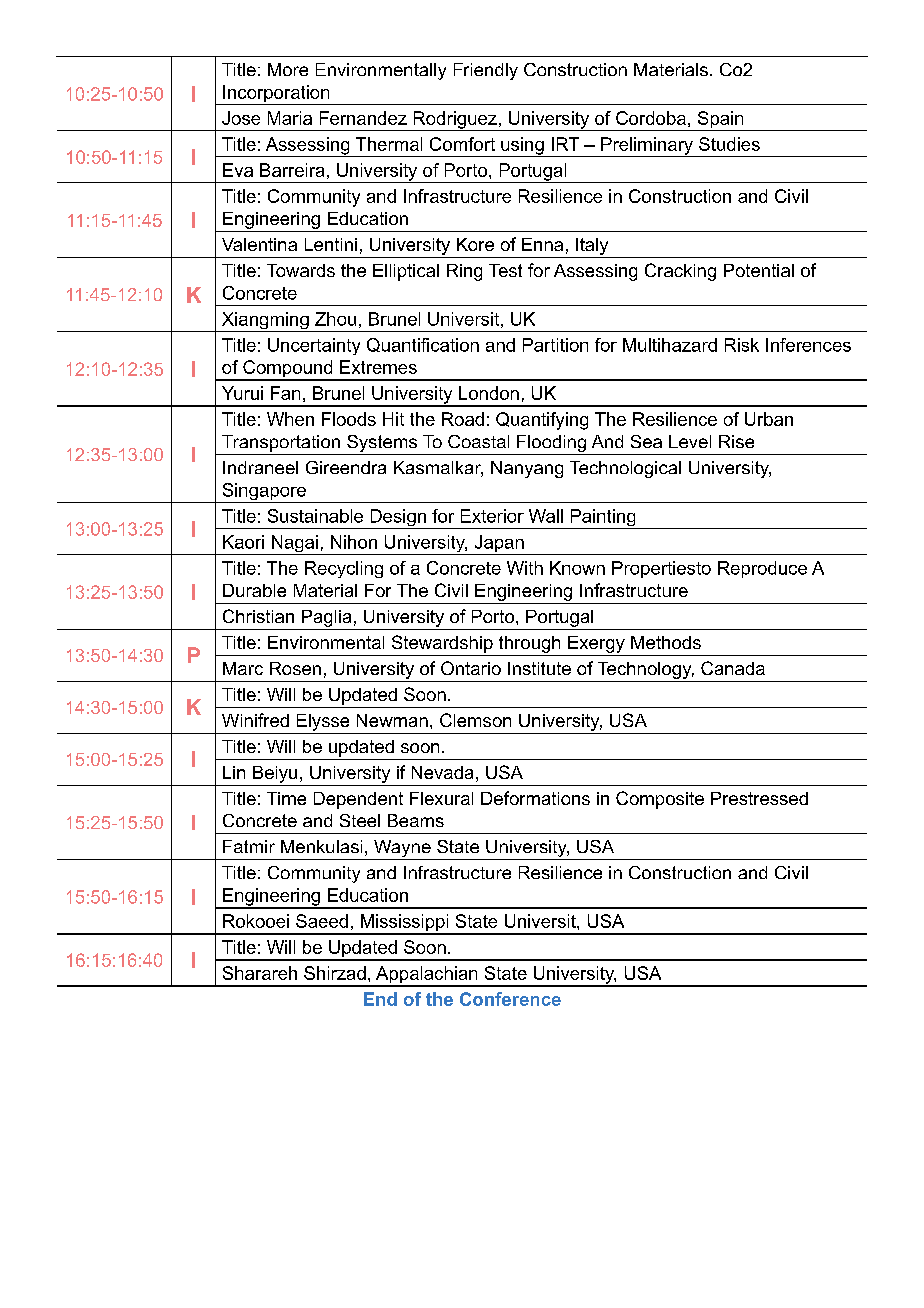 The height and width of the screenshot is (1308, 924). What do you see at coordinates (505, 270) in the screenshot?
I see `Test` at bounding box center [505, 270].
